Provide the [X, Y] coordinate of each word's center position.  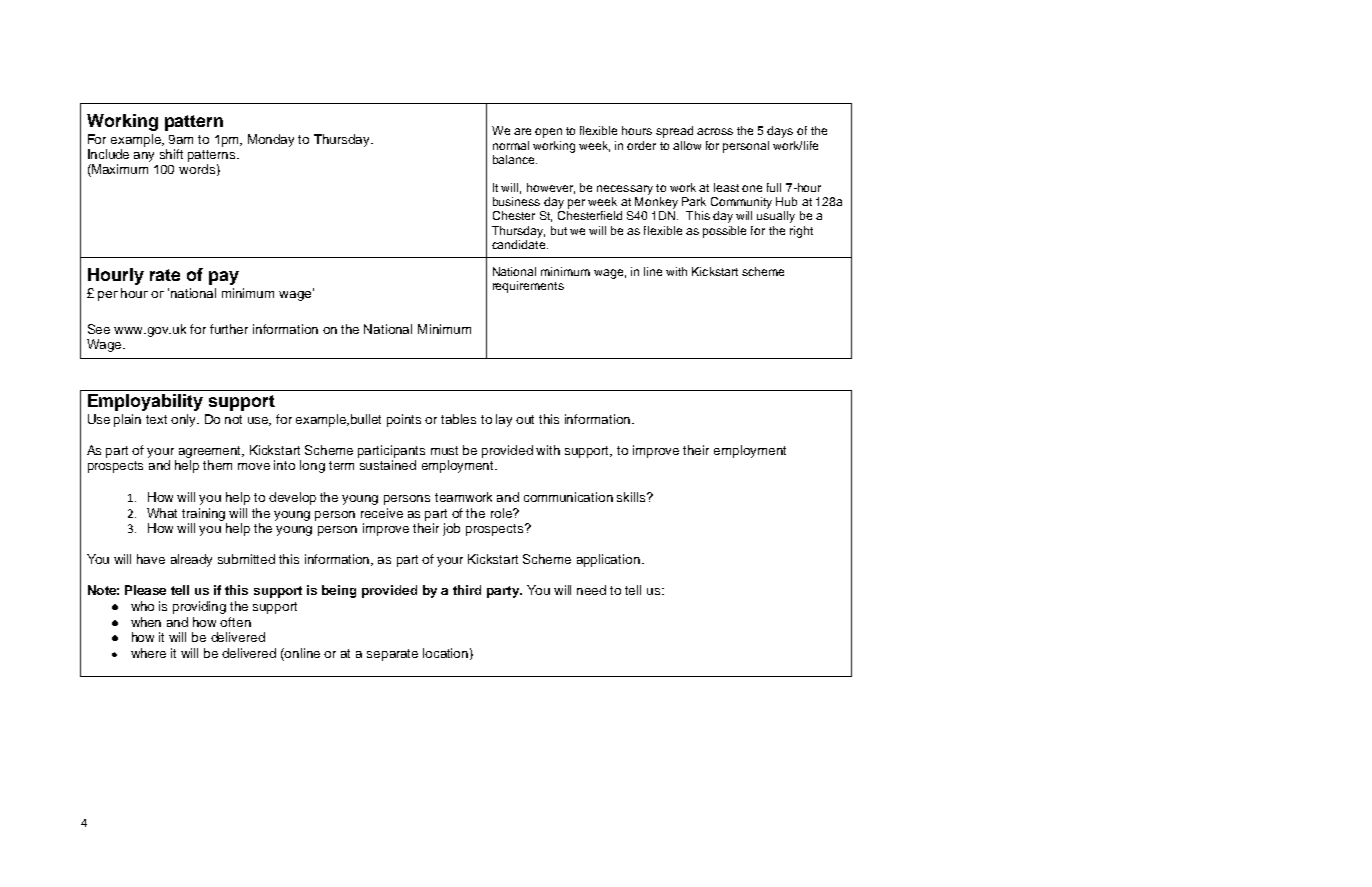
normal [511, 145]
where [148, 653]
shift [171, 154]
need [591, 590]
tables [458, 419]
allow [687, 145]
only [185, 420]
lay [504, 420]
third [467, 590]
